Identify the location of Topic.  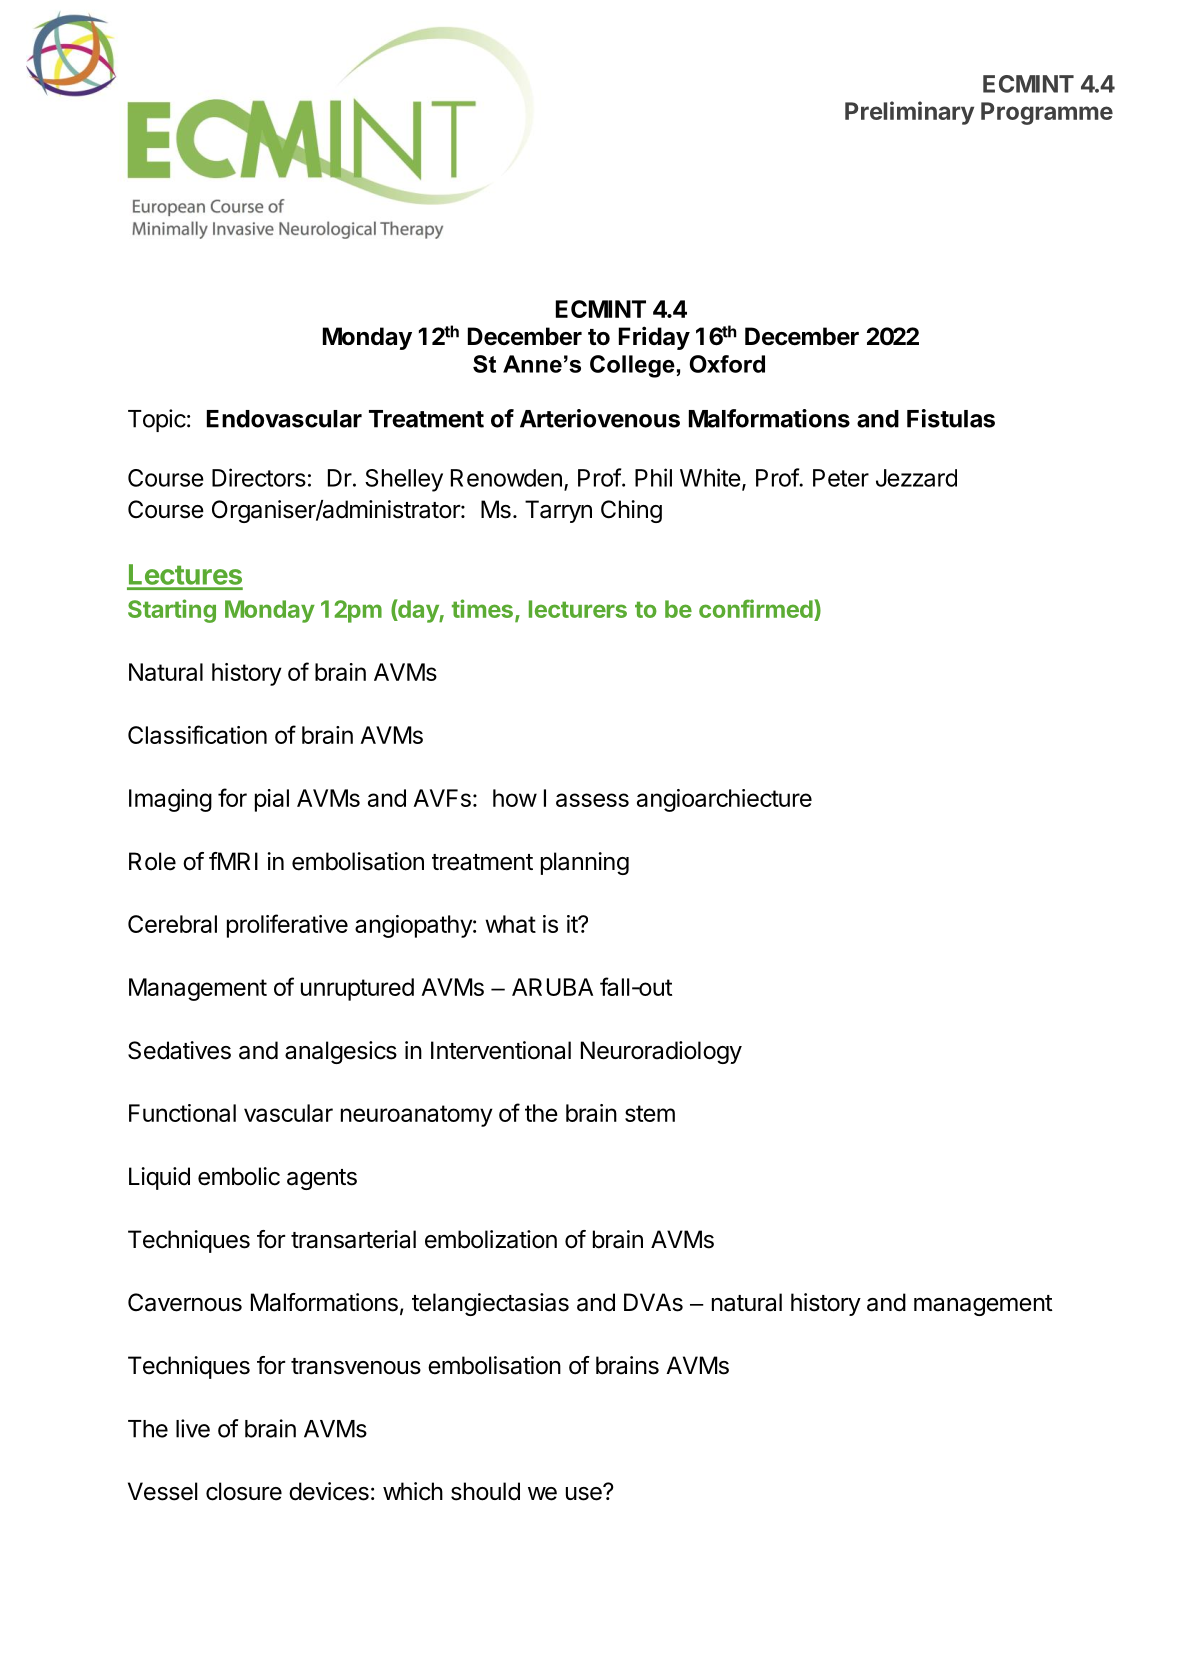
(157, 420).
